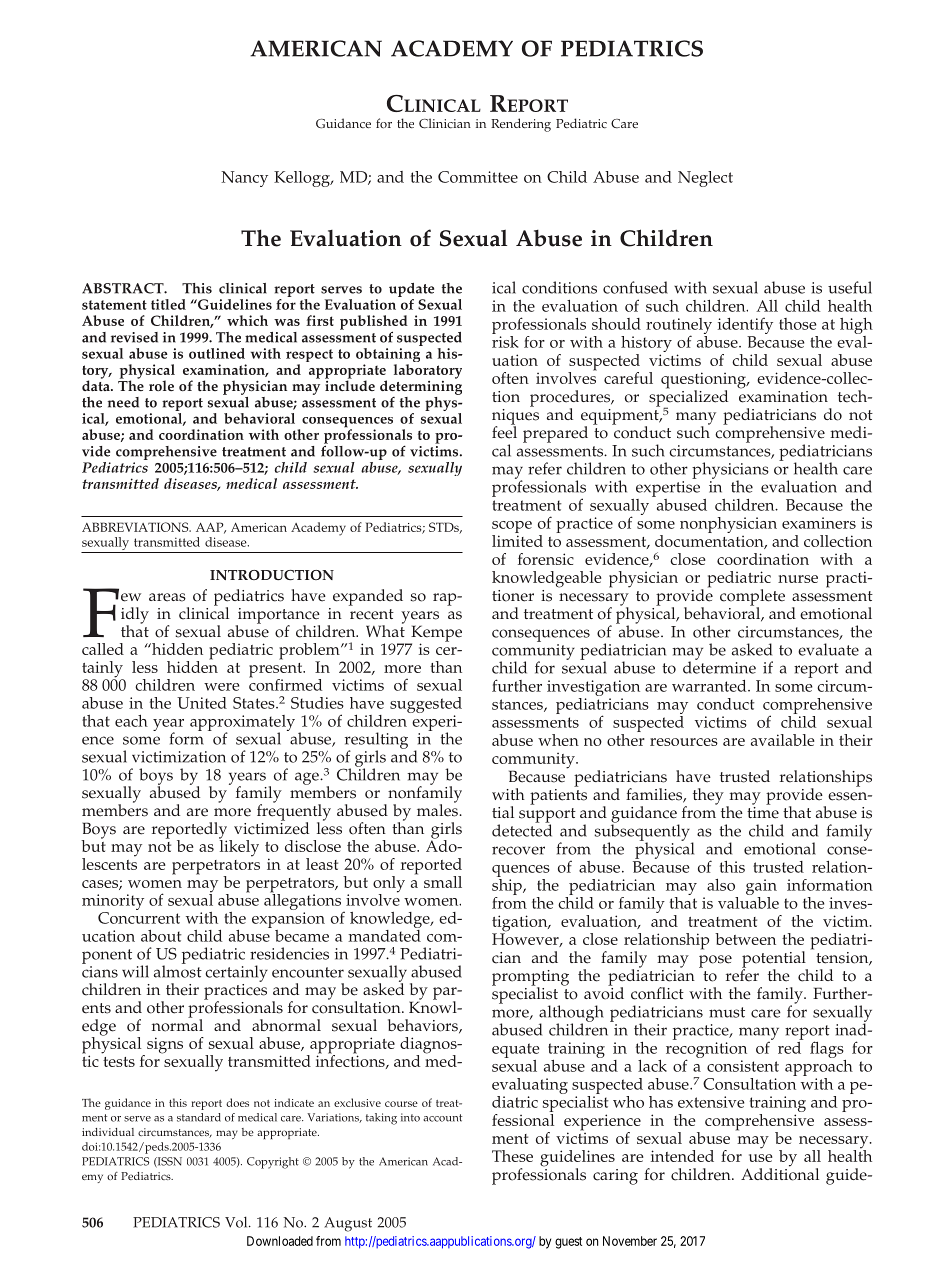  Describe the element at coordinates (426, 706) in the screenshot. I see `suggested` at that location.
